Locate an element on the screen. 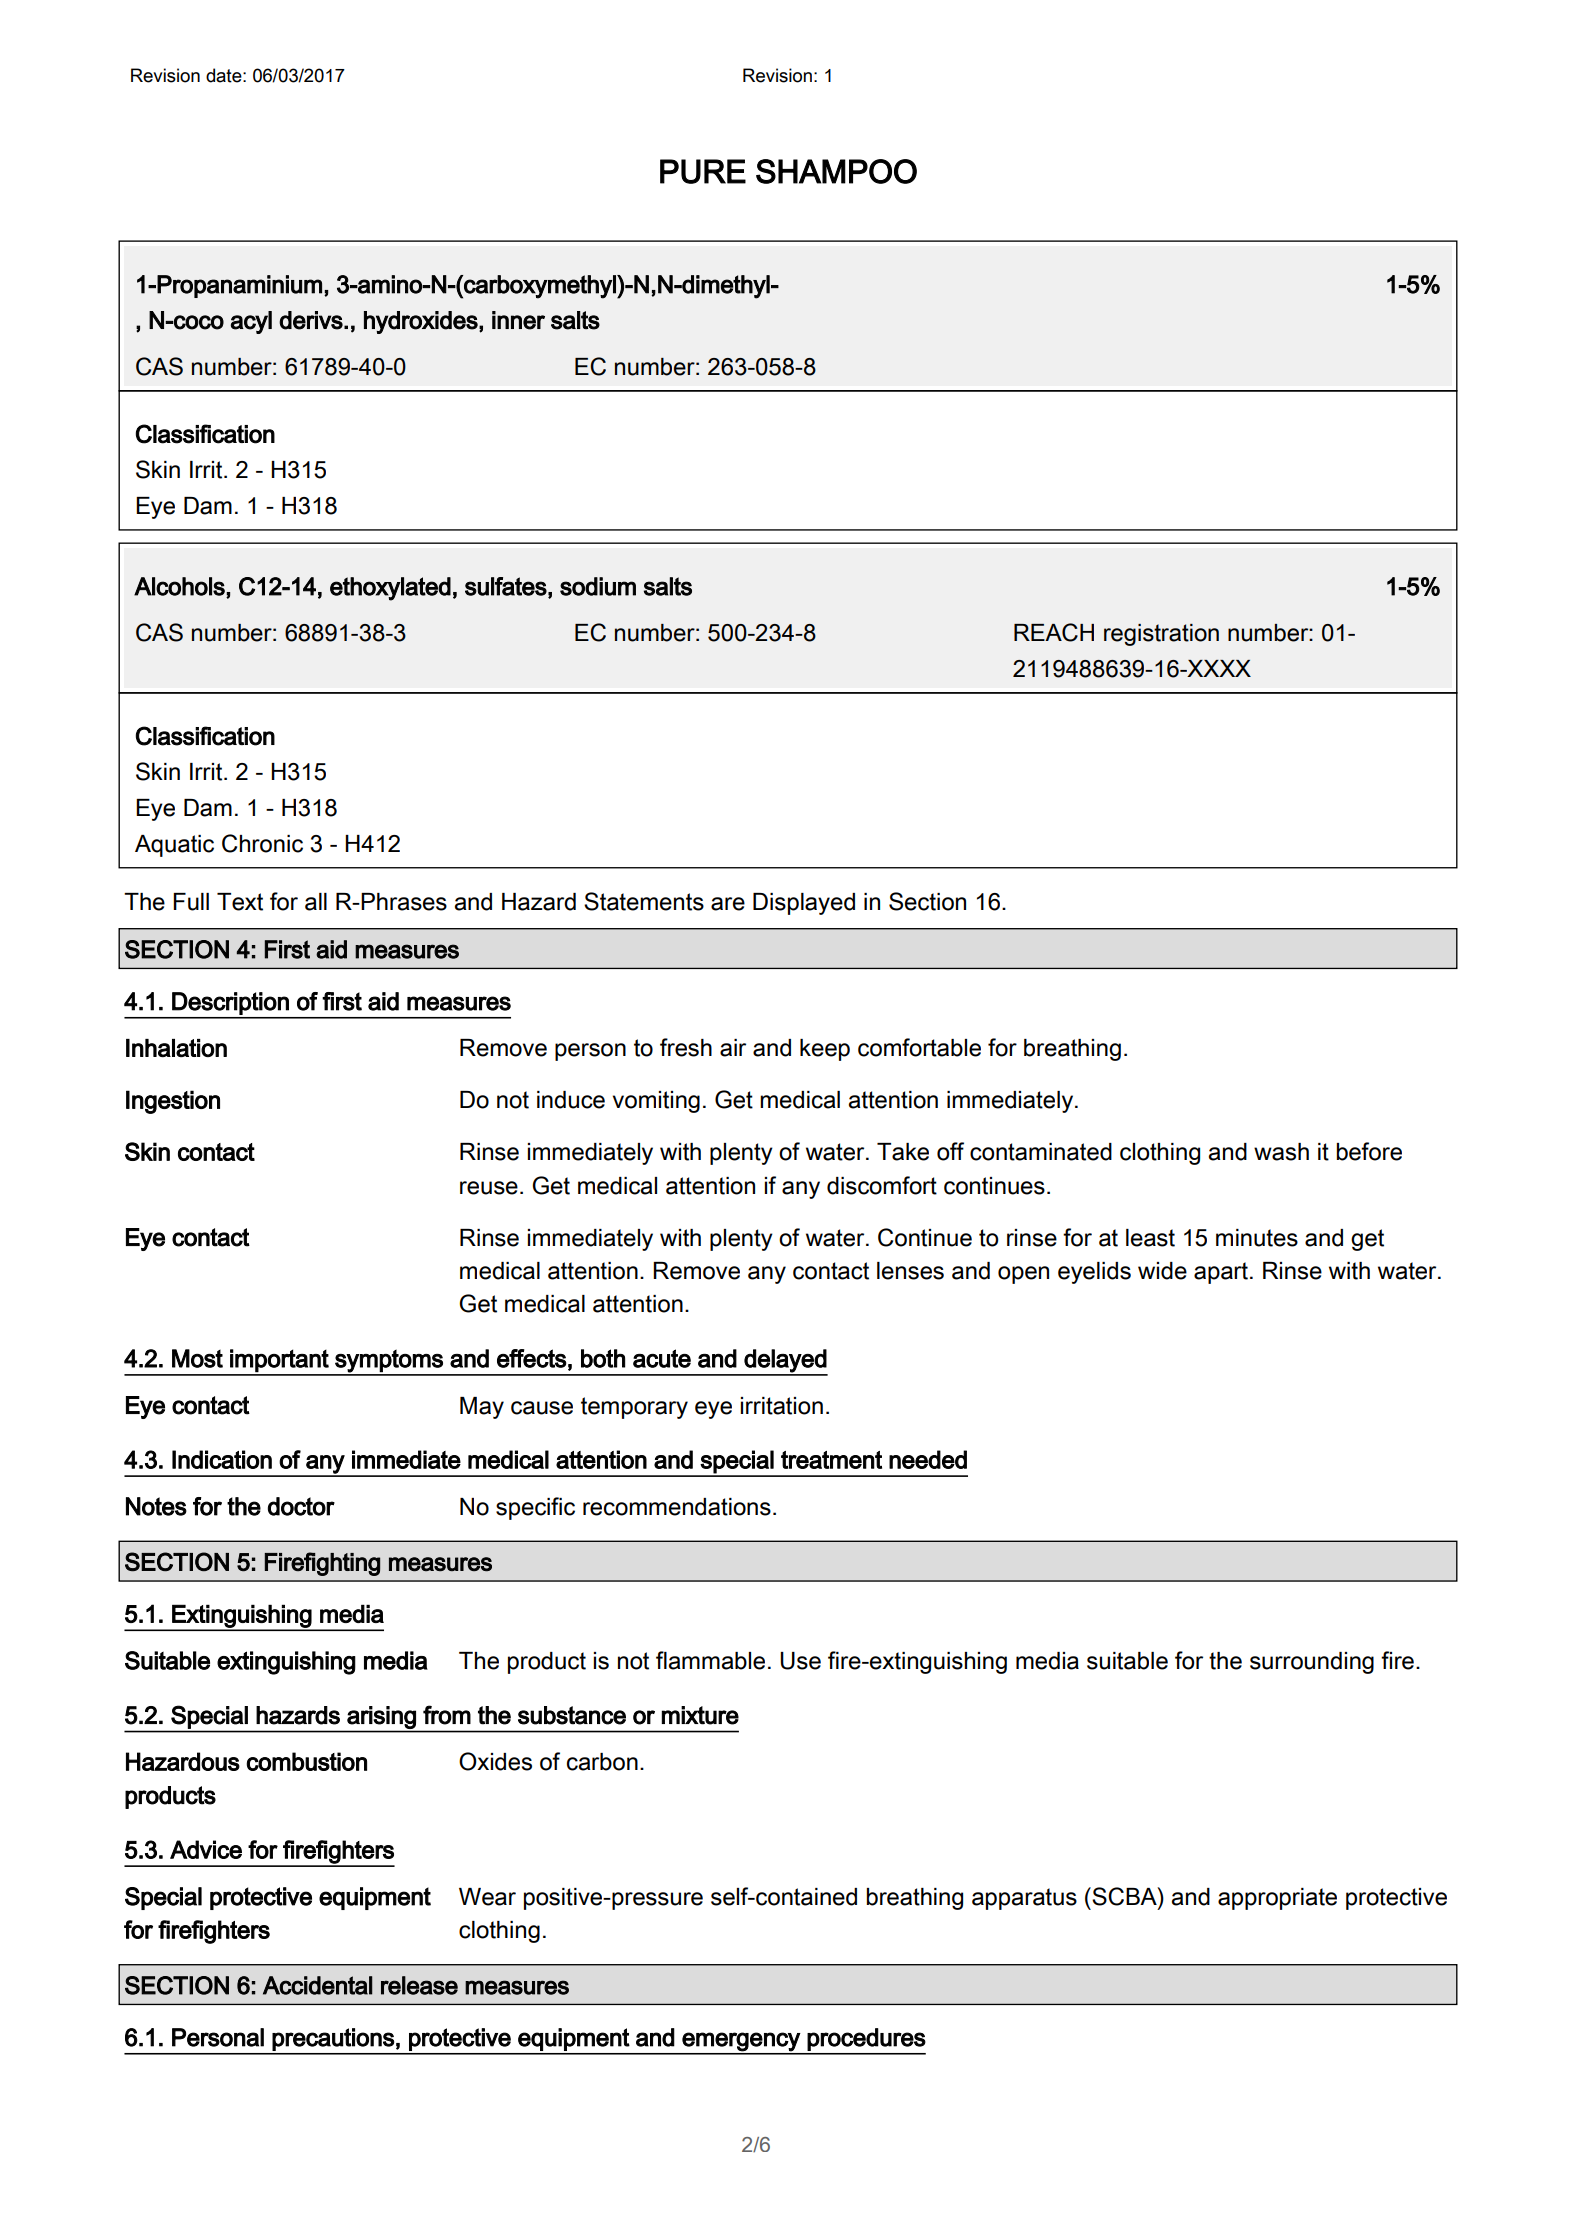  SHAMPOO is located at coordinates (836, 171).
